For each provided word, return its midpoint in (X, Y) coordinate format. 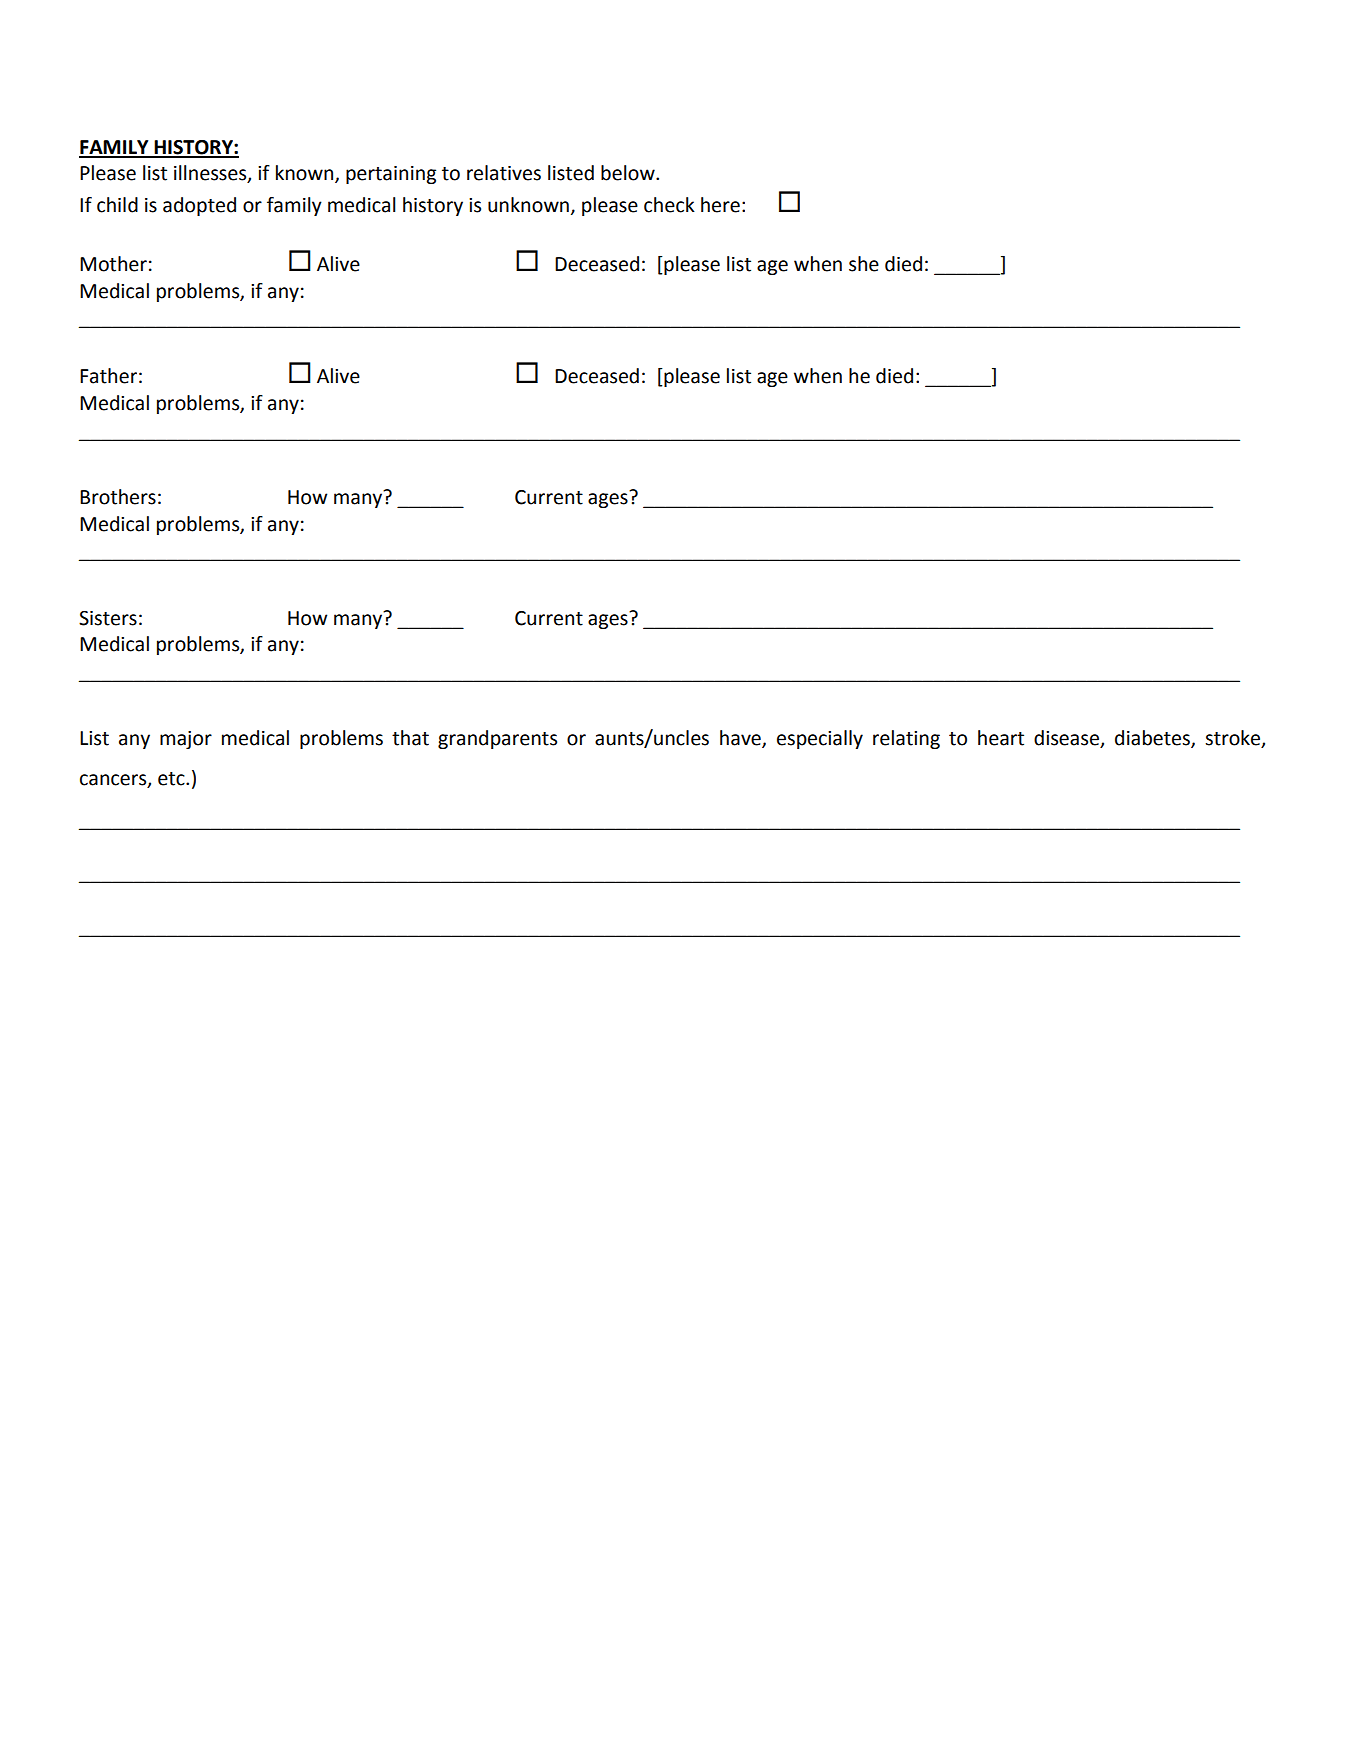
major (186, 740)
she (864, 264)
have (741, 739)
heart (1001, 738)
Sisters (108, 618)
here (720, 205)
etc (172, 779)
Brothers (118, 497)
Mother (113, 264)
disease (1067, 739)
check (669, 205)
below (629, 173)
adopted (199, 206)
